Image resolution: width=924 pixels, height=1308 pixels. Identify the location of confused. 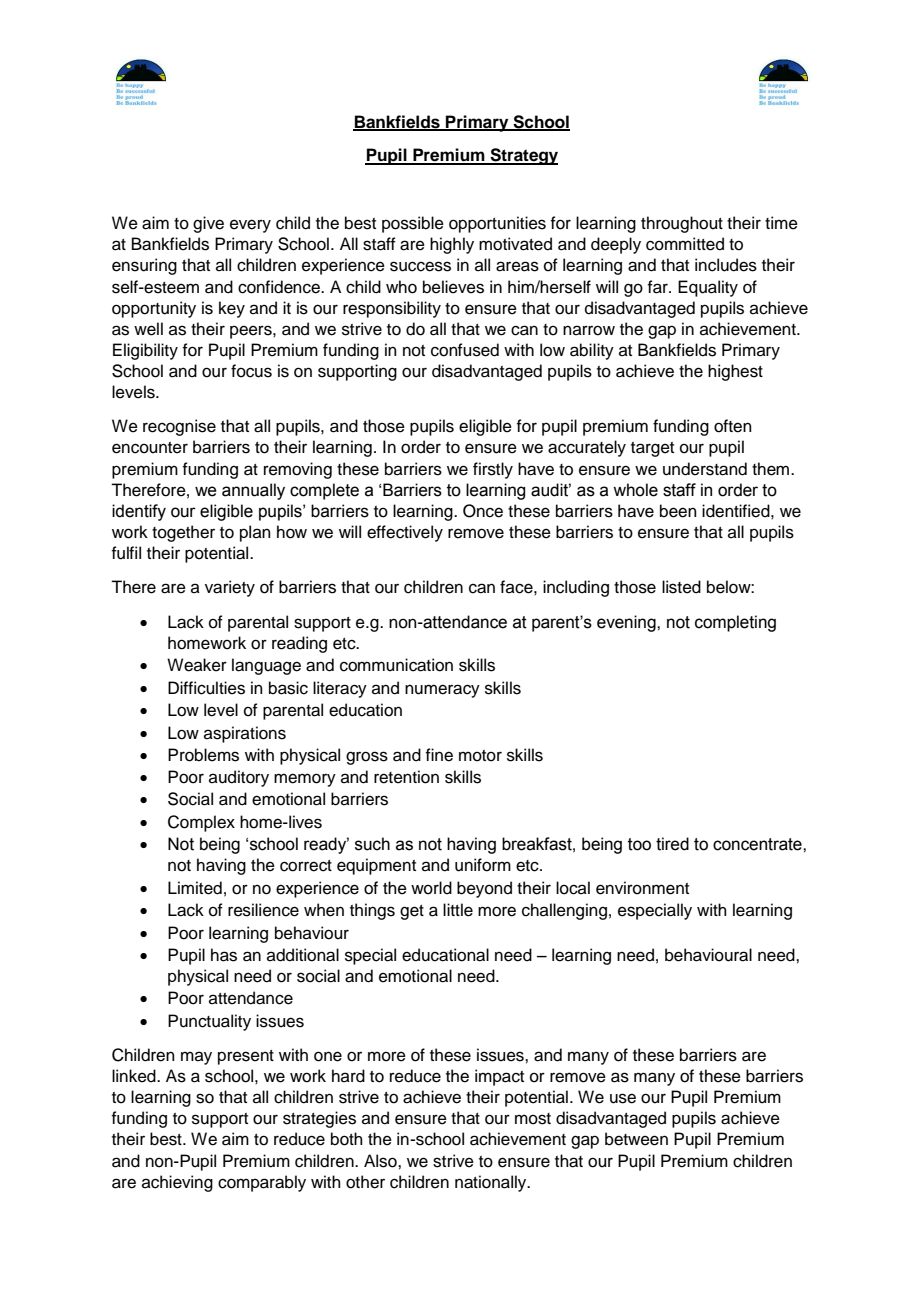
(465, 350).
